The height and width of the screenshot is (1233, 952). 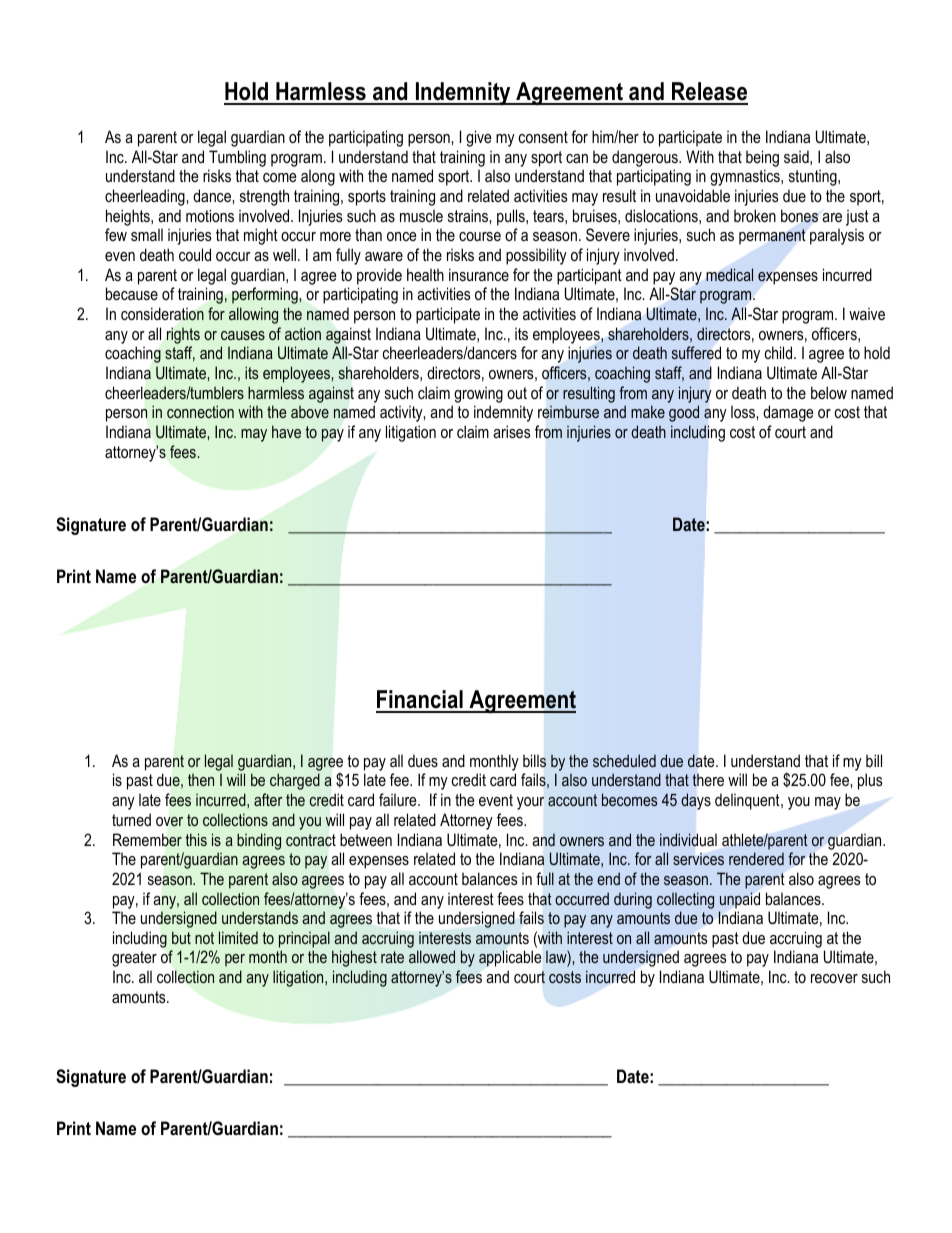 What do you see at coordinates (762, 158) in the screenshot?
I see `being` at bounding box center [762, 158].
